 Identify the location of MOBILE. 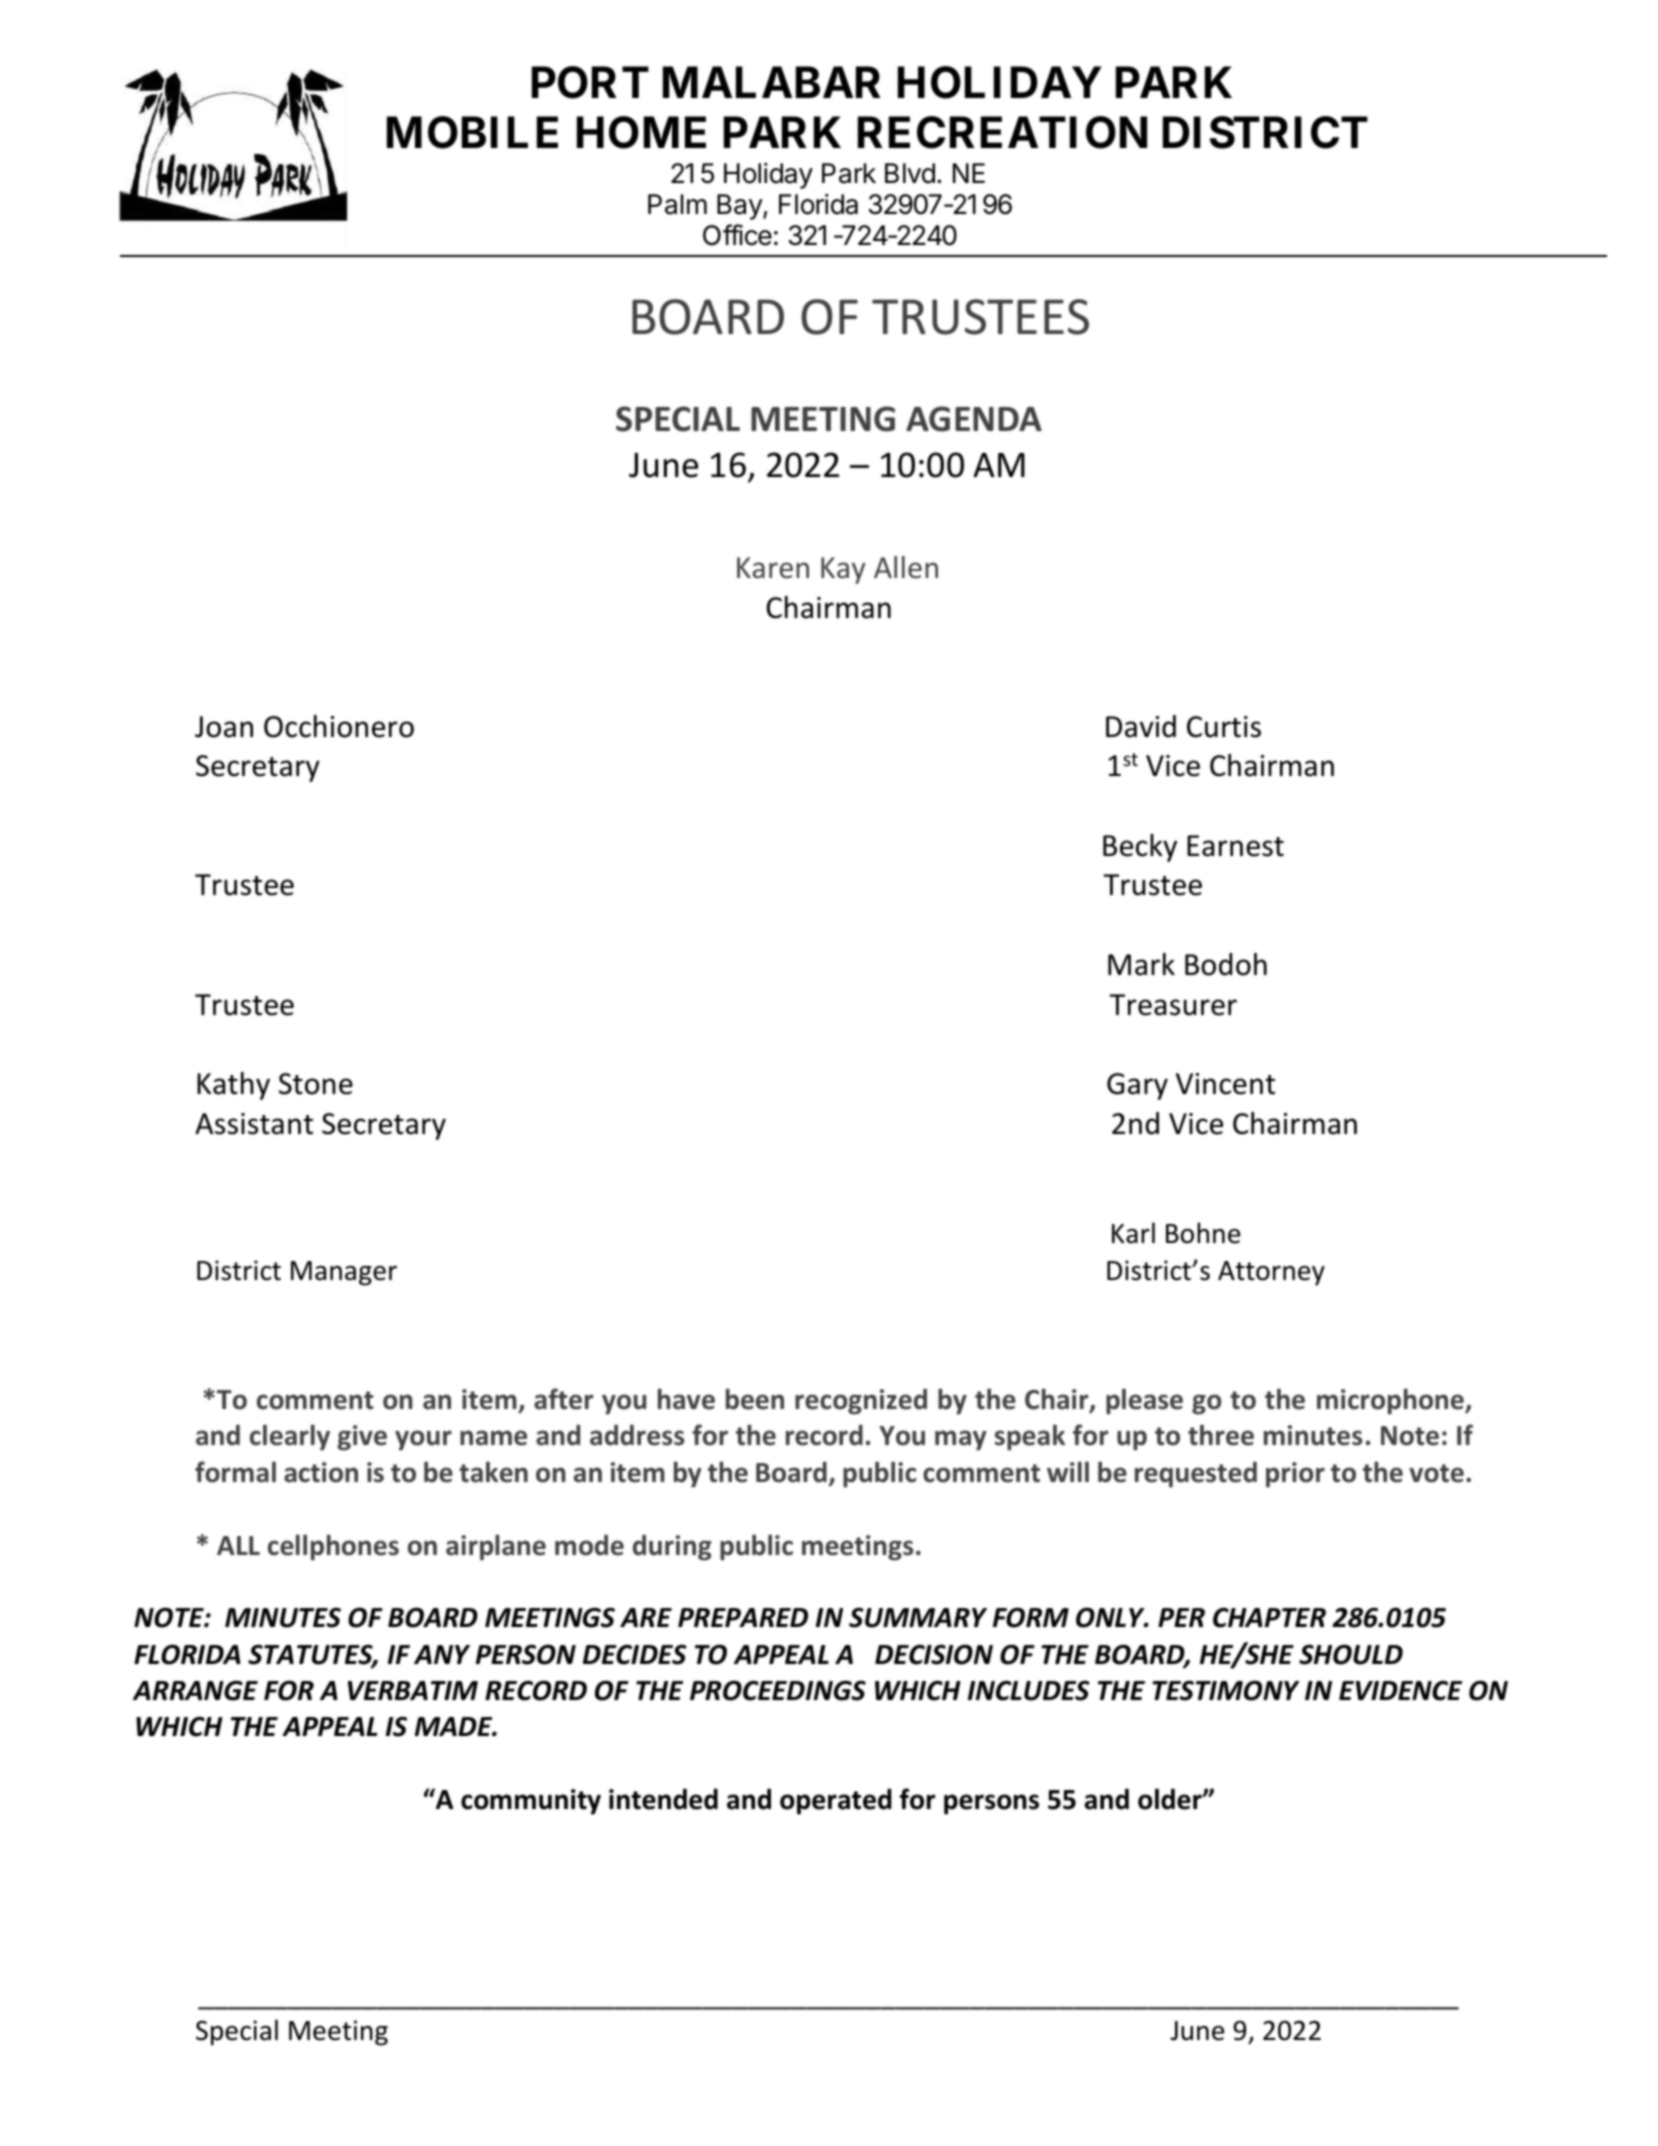
(472, 132).
